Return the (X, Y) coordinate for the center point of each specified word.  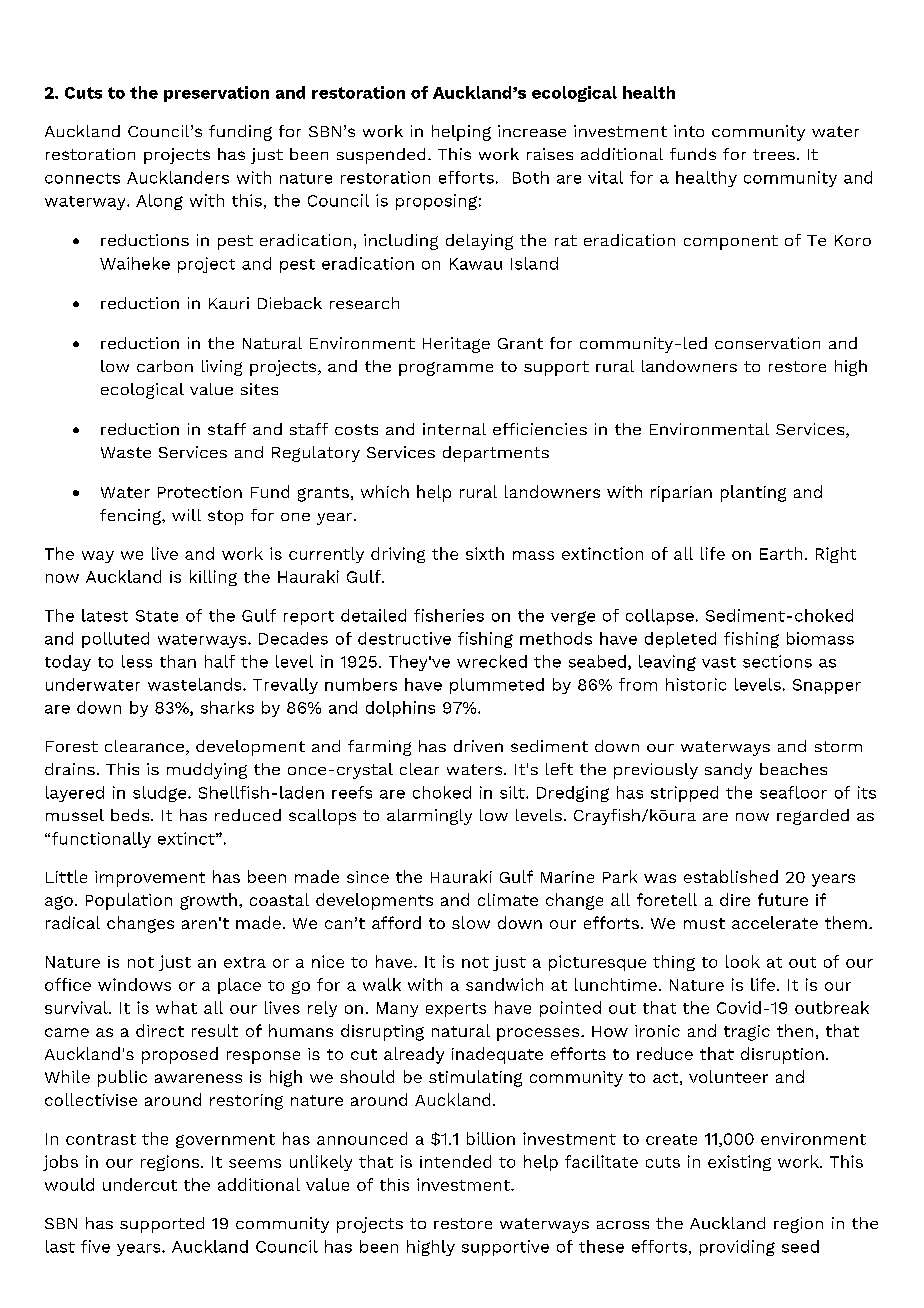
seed (800, 1246)
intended (455, 1161)
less (137, 661)
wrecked (492, 661)
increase (532, 131)
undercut (140, 1184)
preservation (216, 94)
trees (774, 154)
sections (777, 661)
